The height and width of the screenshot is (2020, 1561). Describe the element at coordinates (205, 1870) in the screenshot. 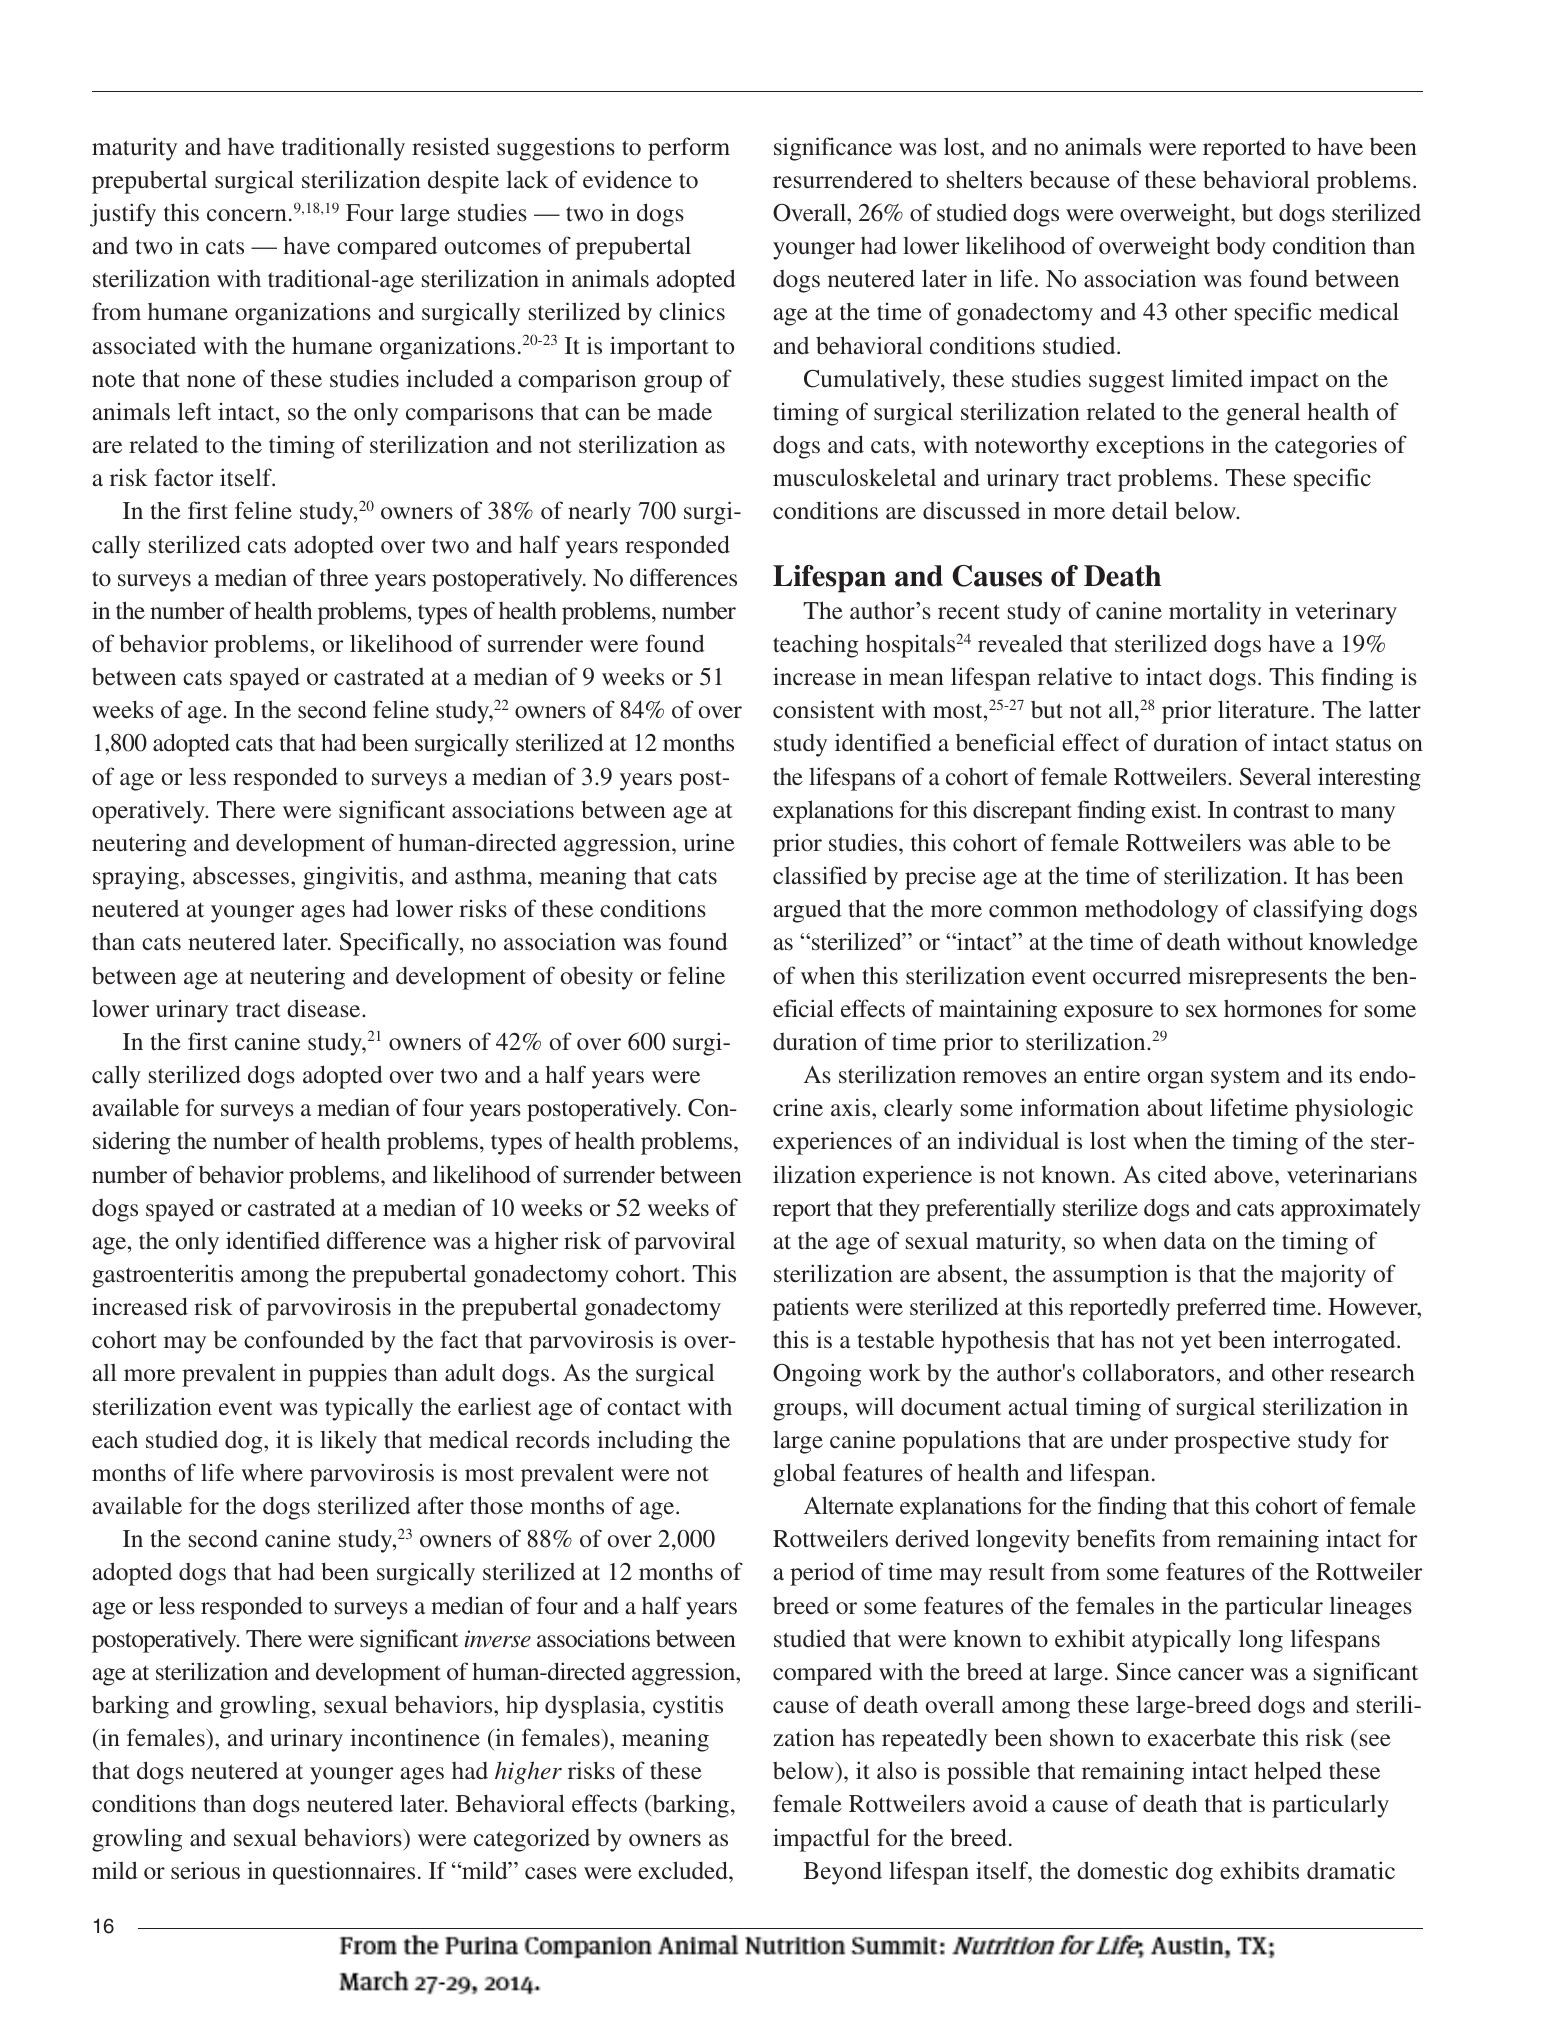

I see `serious` at that location.
